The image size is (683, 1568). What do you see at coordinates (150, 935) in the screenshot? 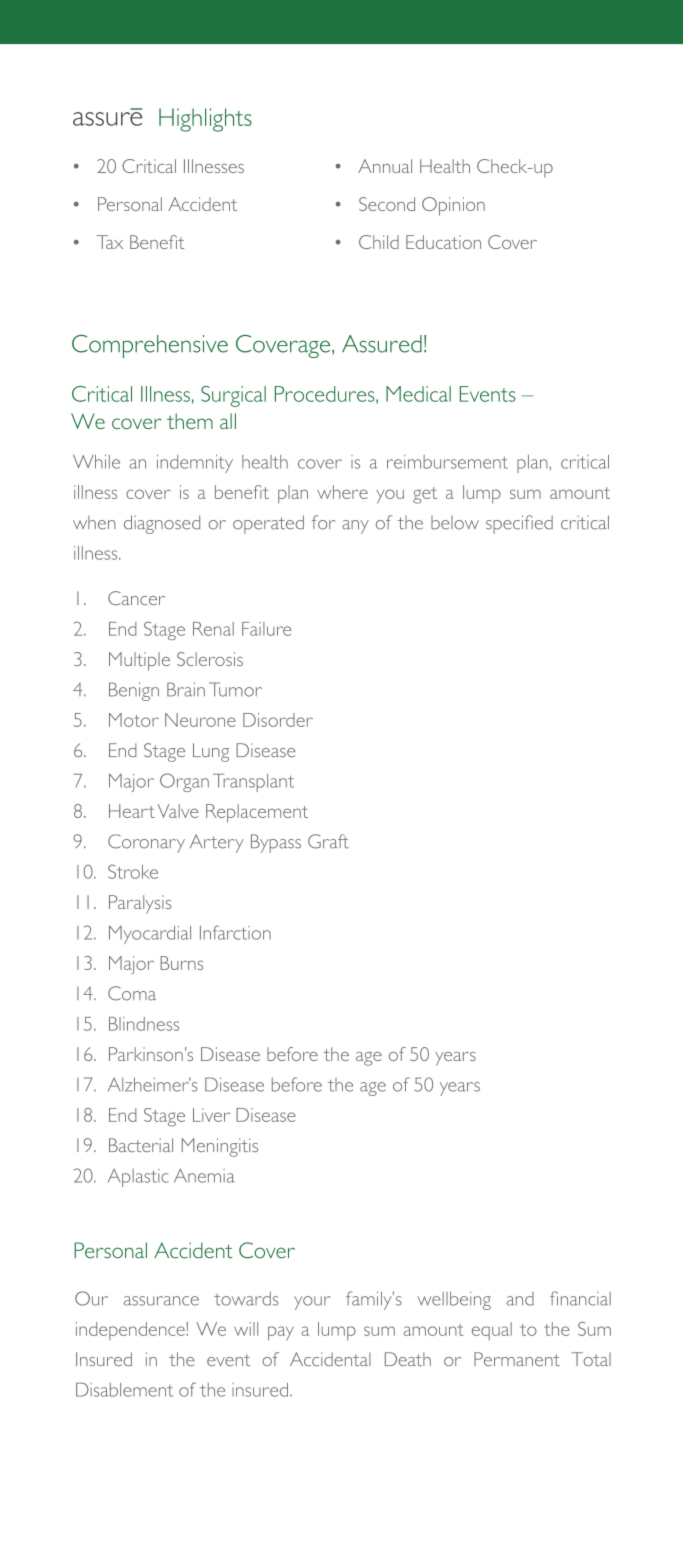
I see `Myocardial` at bounding box center [150, 935].
